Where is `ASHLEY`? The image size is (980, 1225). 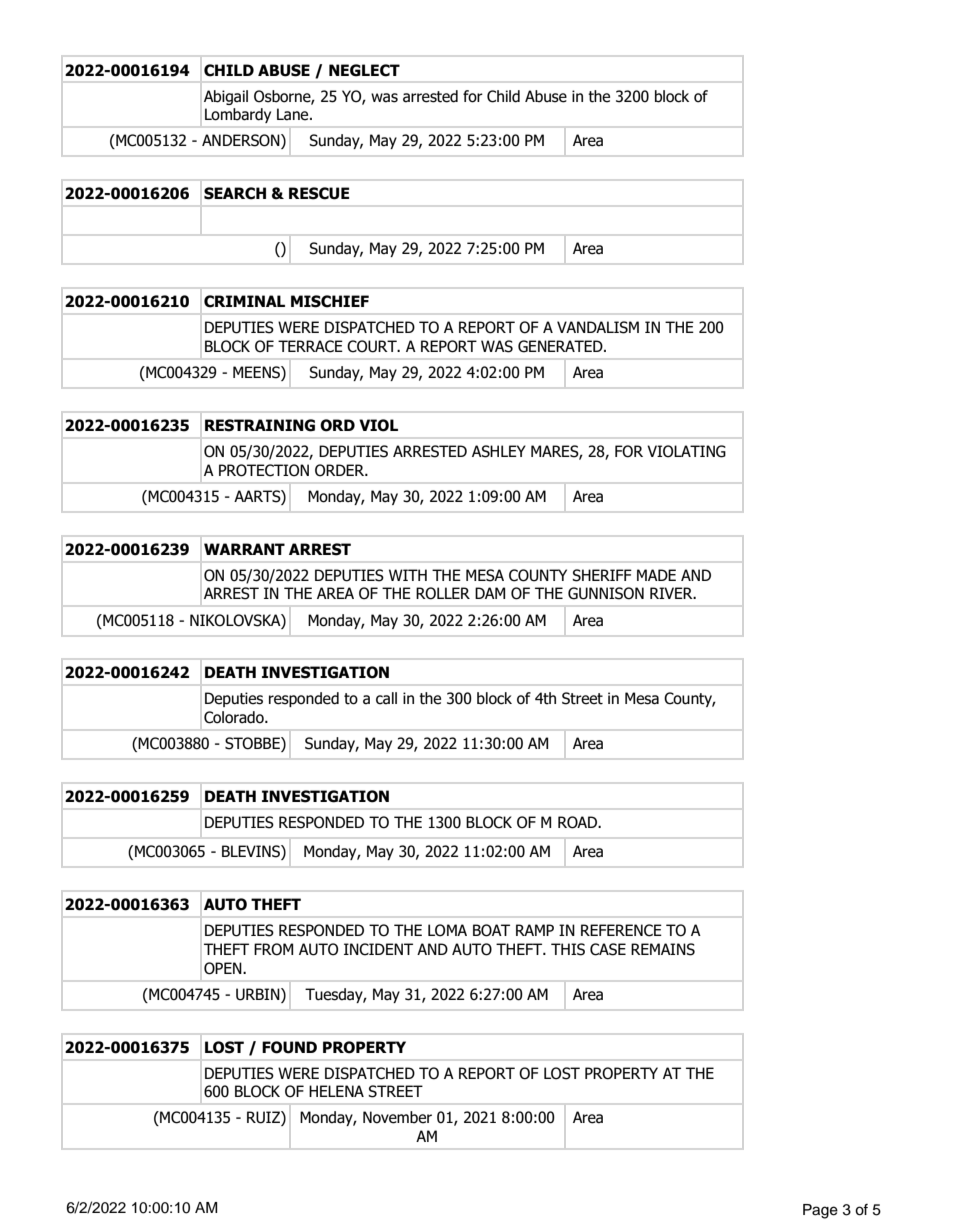 ASHLEY is located at coordinates (499, 451).
